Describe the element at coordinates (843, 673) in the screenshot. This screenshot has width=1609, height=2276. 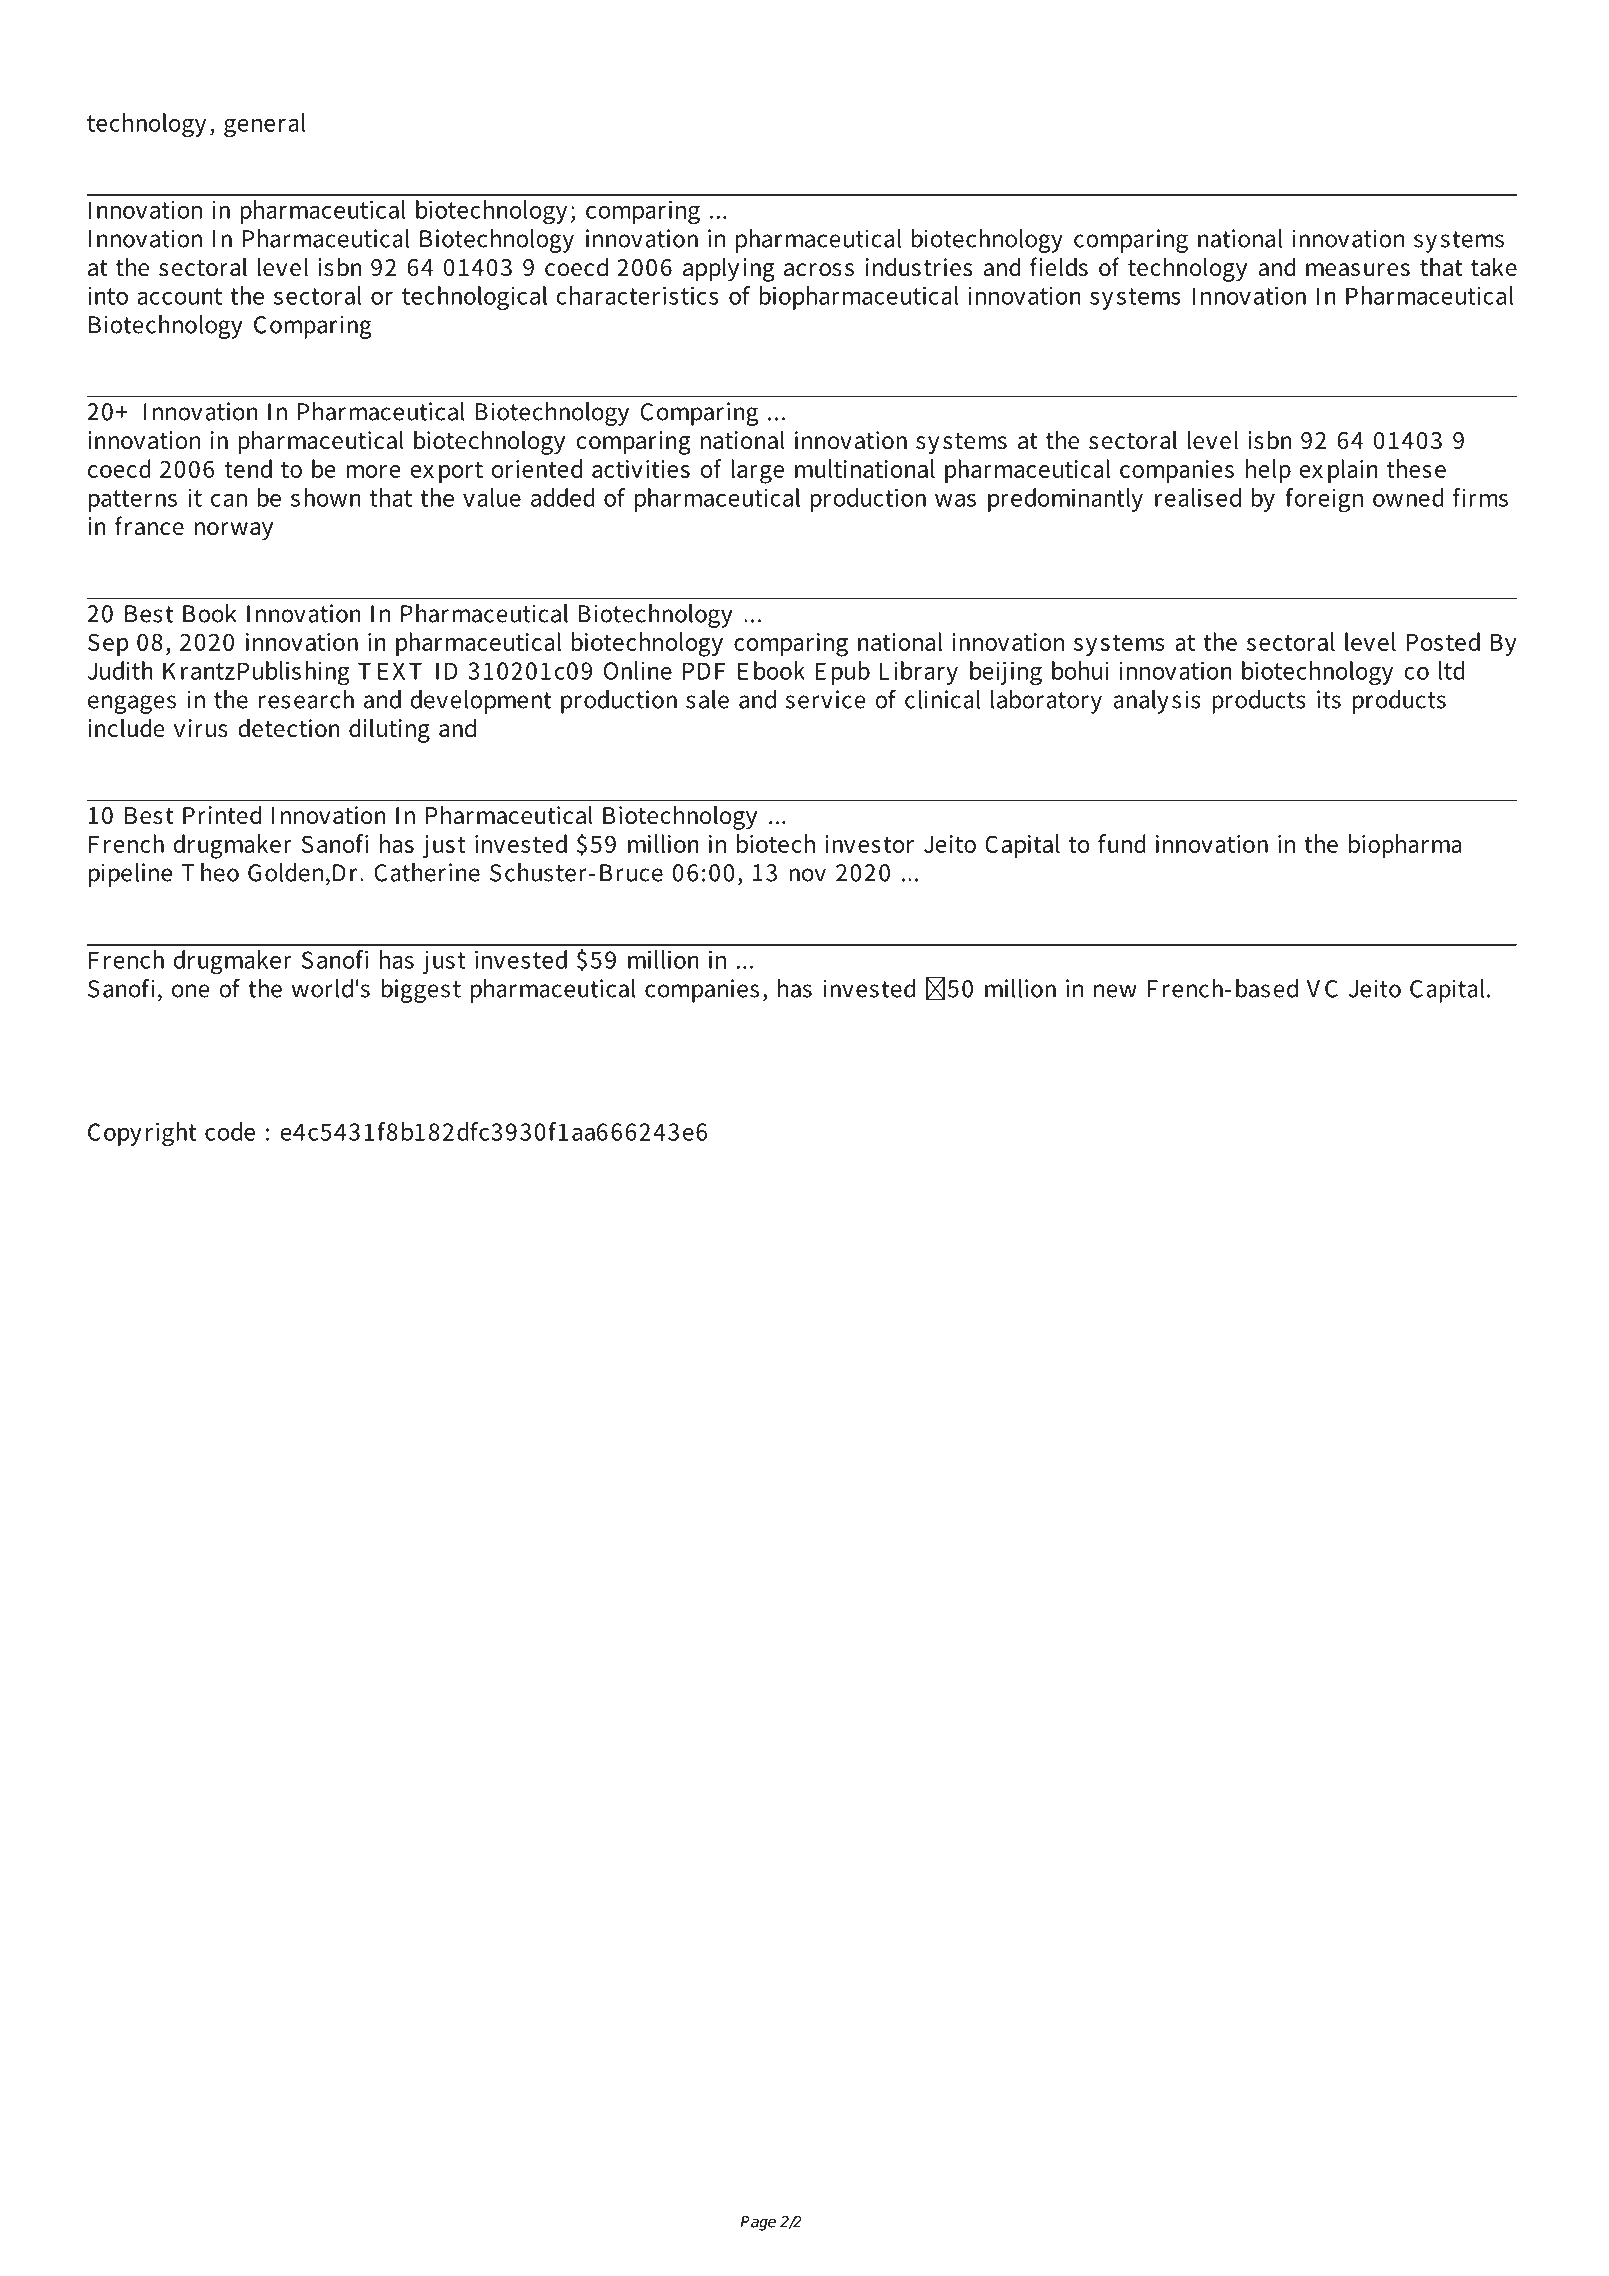
I see `Epub` at that location.
